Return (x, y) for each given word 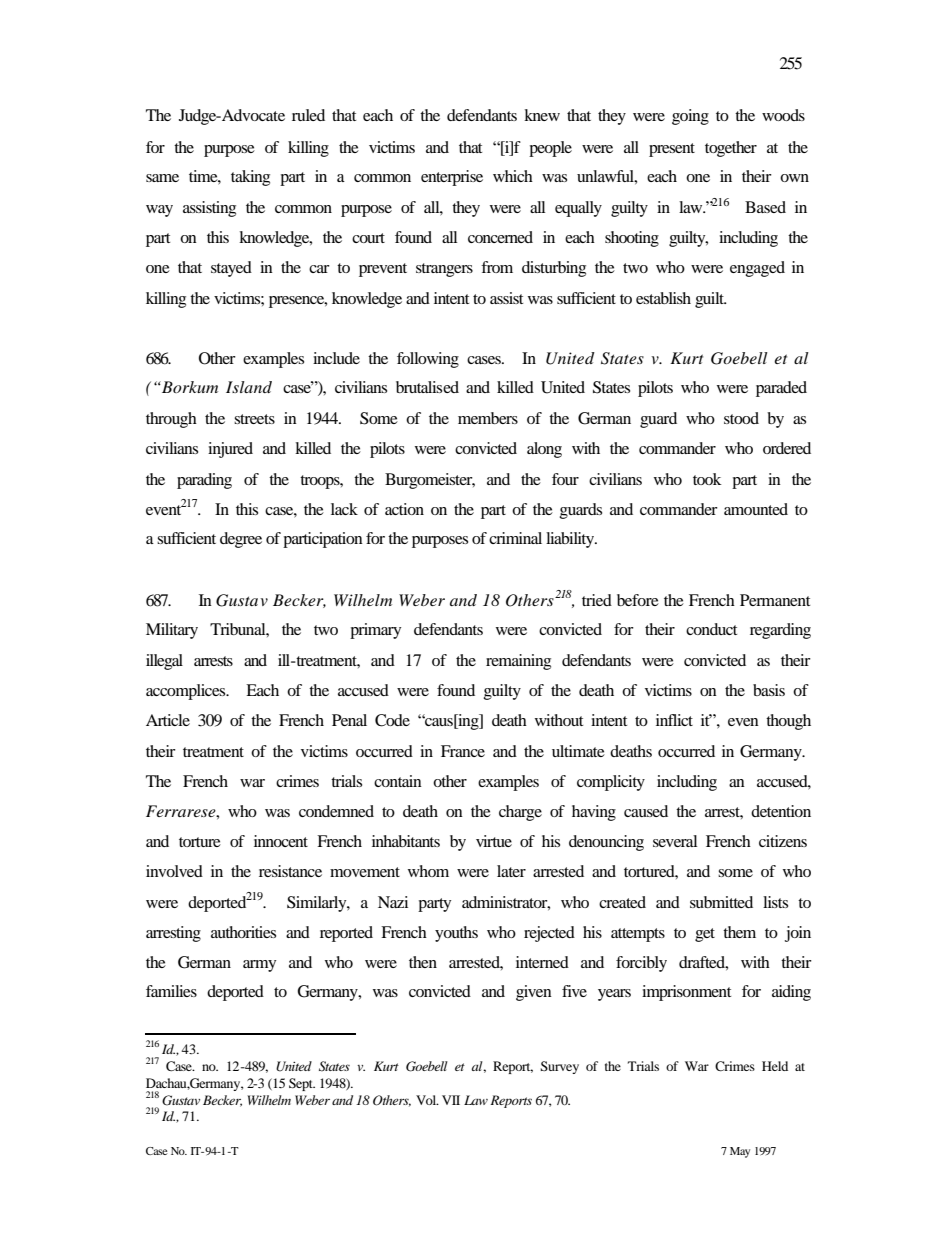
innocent (281, 841)
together (731, 149)
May (740, 1152)
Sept (302, 1084)
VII (451, 1100)
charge (520, 813)
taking (250, 178)
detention (781, 811)
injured (230, 450)
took (707, 479)
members (488, 418)
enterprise (452, 178)
